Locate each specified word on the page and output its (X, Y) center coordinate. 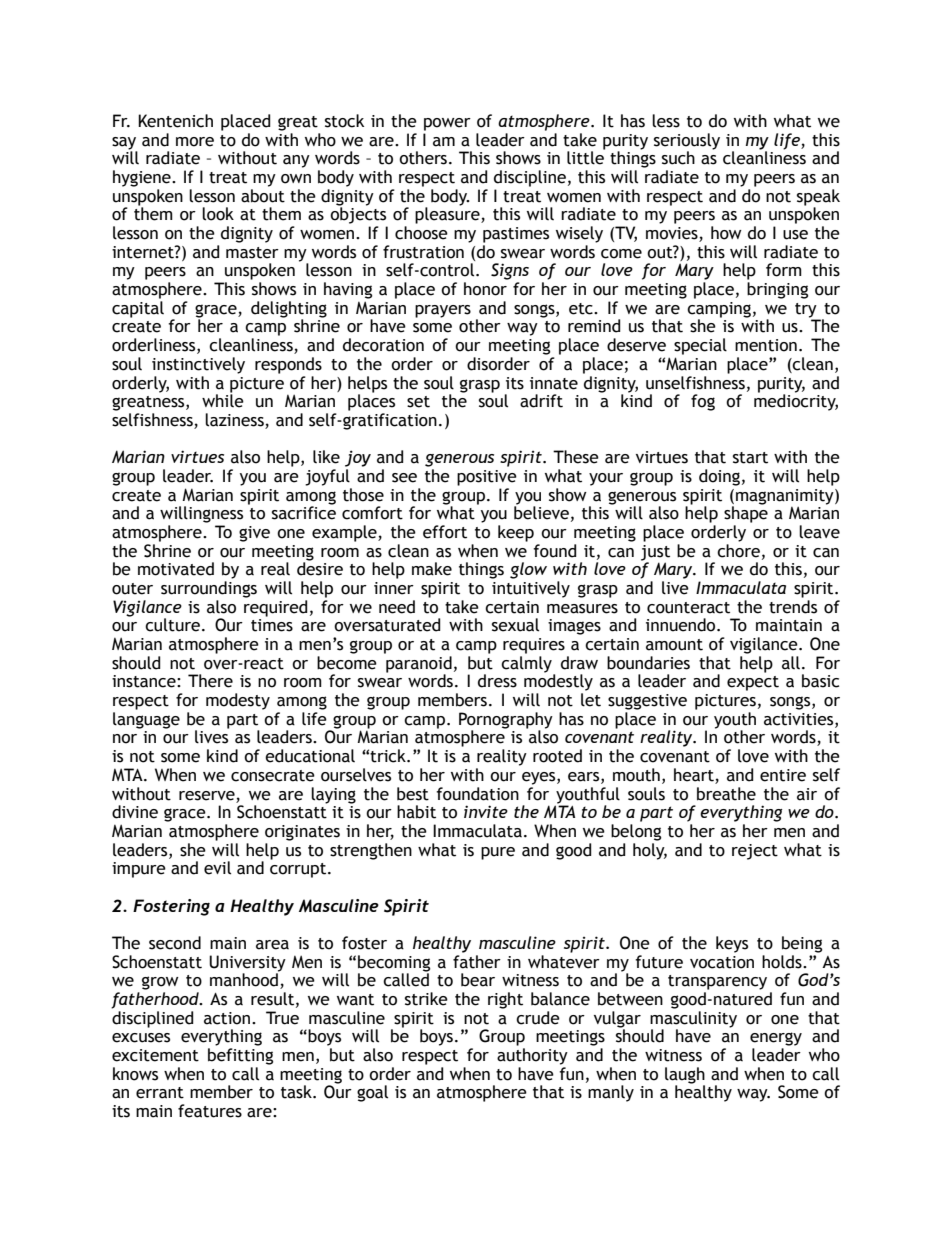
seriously (687, 142)
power (447, 124)
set (418, 402)
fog (703, 402)
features (210, 1111)
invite (486, 811)
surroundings (209, 589)
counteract (688, 608)
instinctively (198, 365)
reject (755, 852)
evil (217, 868)
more (195, 142)
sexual (515, 625)
